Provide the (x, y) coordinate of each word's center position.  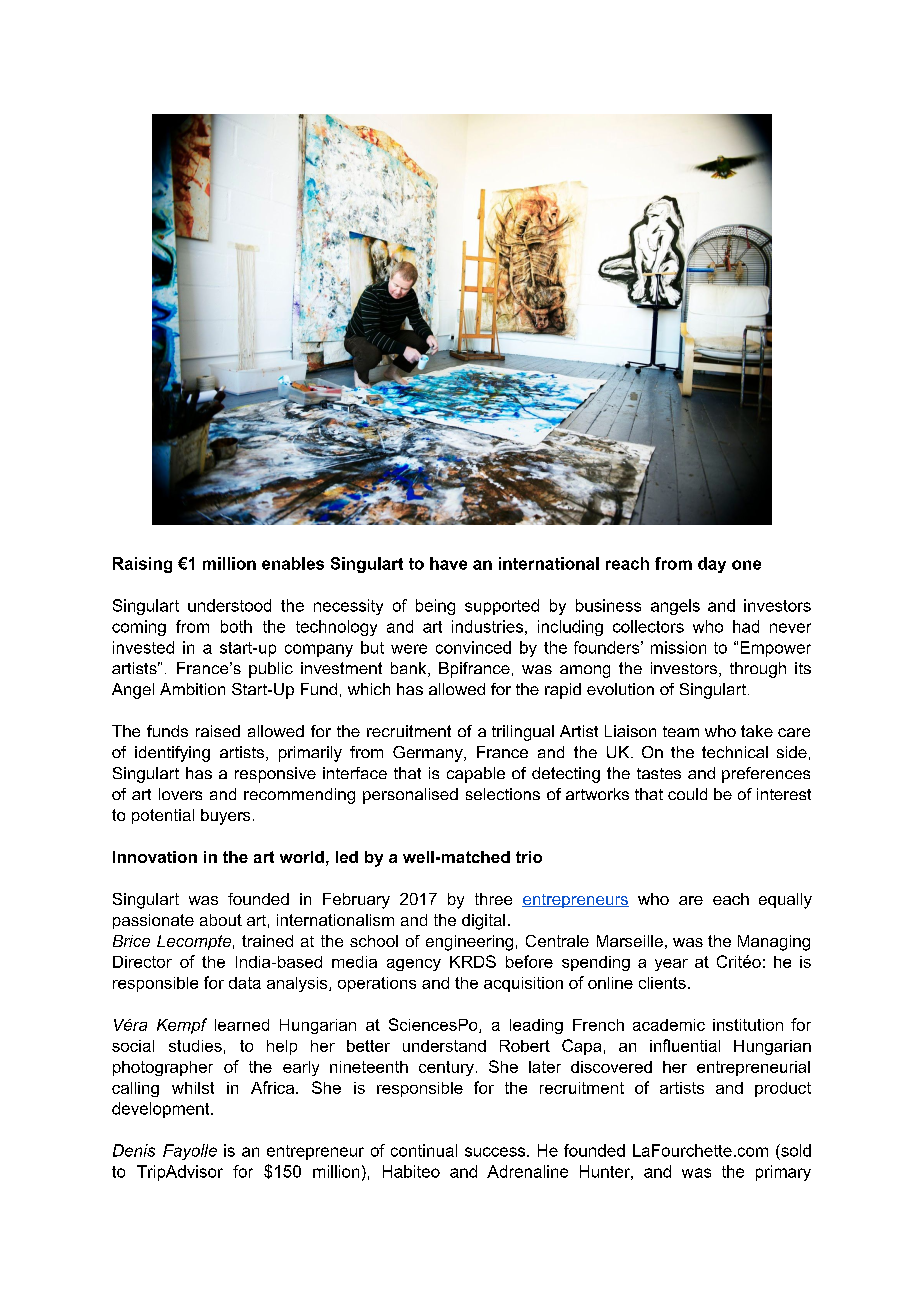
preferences (766, 775)
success (496, 1152)
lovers (180, 794)
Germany (429, 754)
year (671, 965)
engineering (469, 943)
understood (229, 605)
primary (783, 1173)
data (245, 983)
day (712, 565)
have (448, 563)
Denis (134, 1150)
